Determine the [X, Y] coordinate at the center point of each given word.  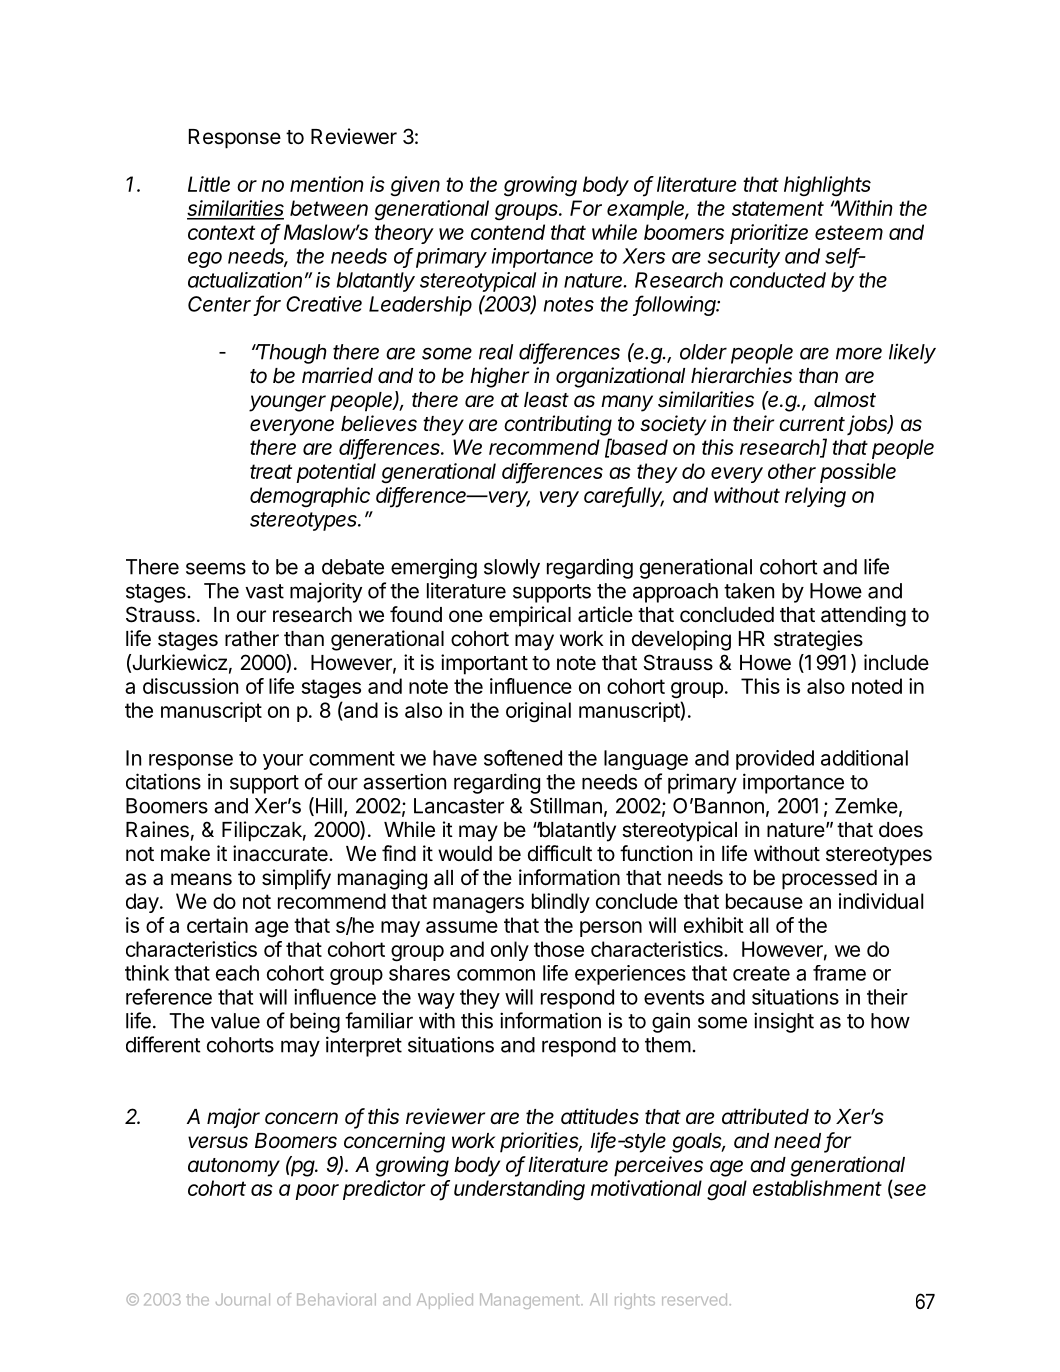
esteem [849, 232]
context [221, 232]
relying [815, 497]
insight [784, 1022]
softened [523, 757]
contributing [558, 425]
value [235, 1021]
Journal [243, 1299]
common [496, 975]
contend [508, 232]
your [283, 762]
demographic [310, 497]
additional [864, 758]
